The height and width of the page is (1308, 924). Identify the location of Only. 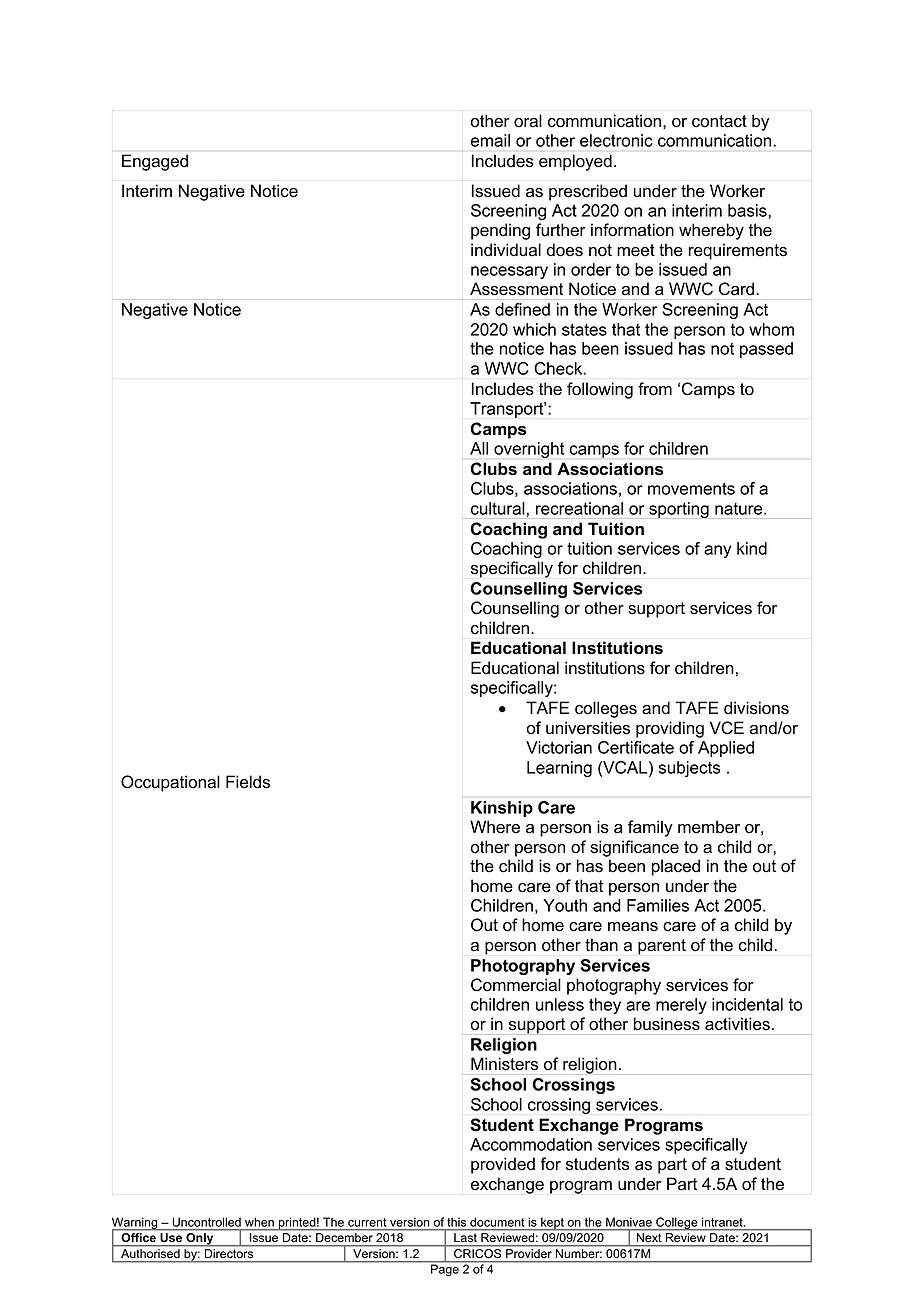
(200, 1239).
